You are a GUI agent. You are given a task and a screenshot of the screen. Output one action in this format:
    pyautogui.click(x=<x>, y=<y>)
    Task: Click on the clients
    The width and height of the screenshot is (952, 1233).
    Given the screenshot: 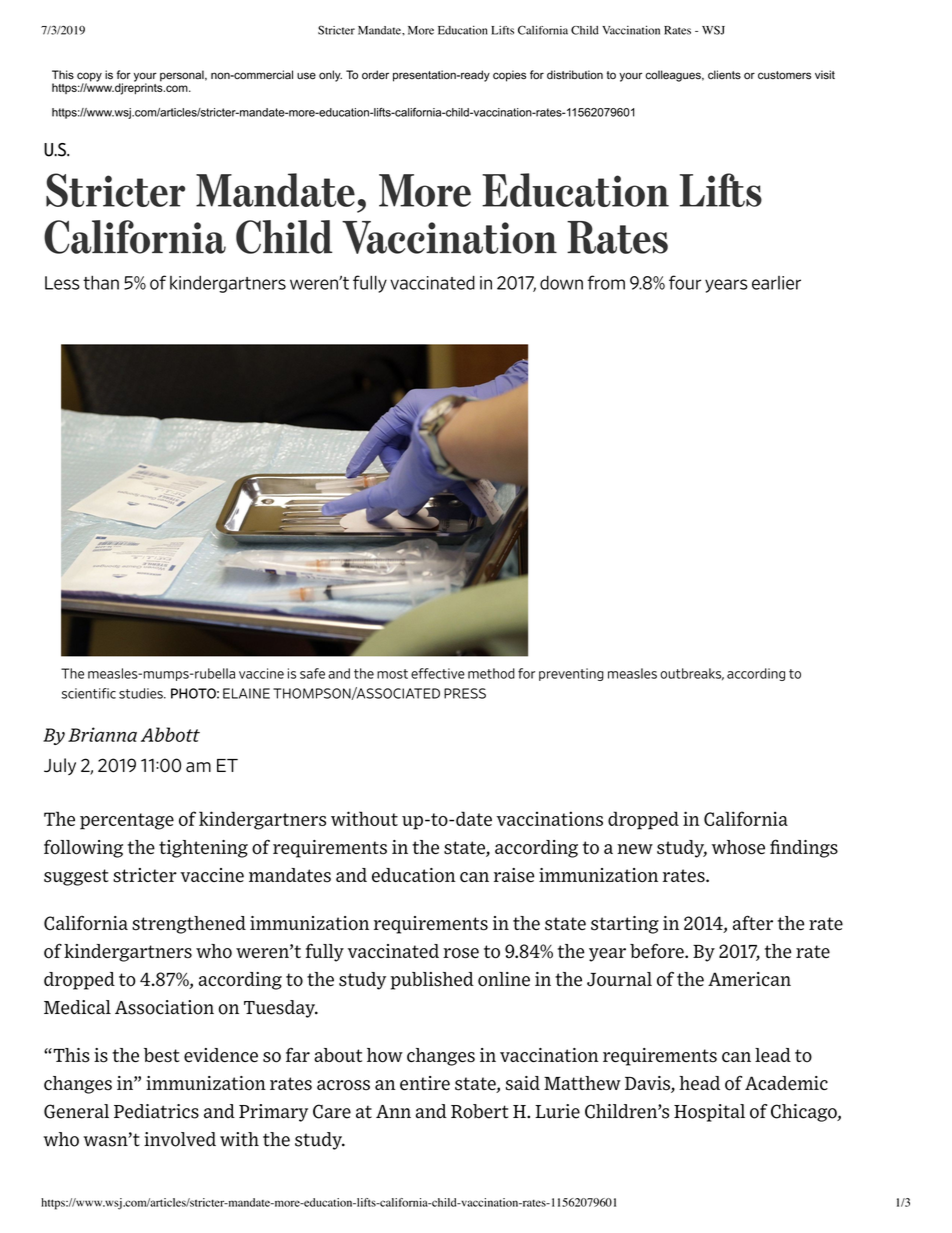 What is the action you would take?
    pyautogui.click(x=724, y=75)
